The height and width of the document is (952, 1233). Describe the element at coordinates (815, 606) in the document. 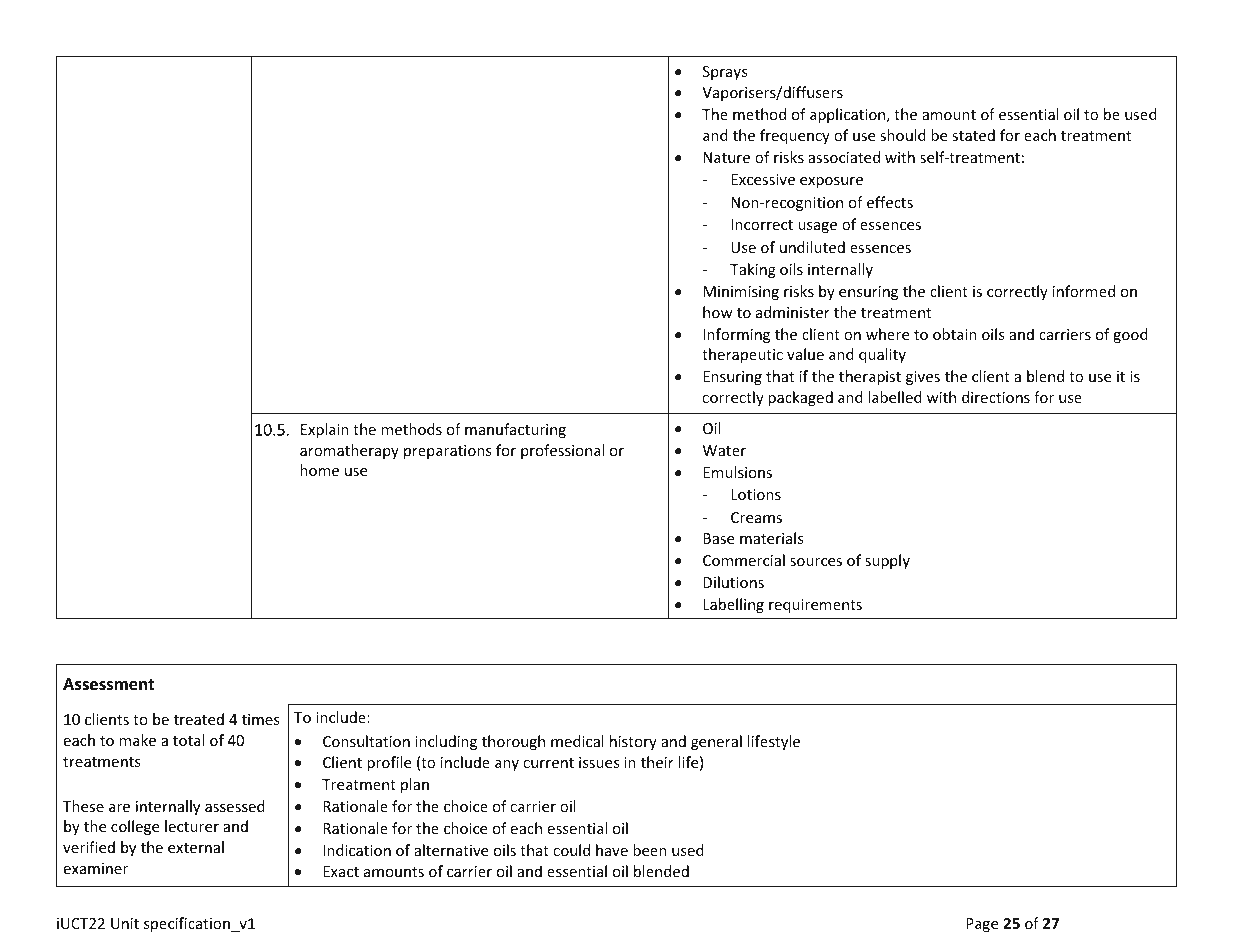

I see `requirements` at that location.
